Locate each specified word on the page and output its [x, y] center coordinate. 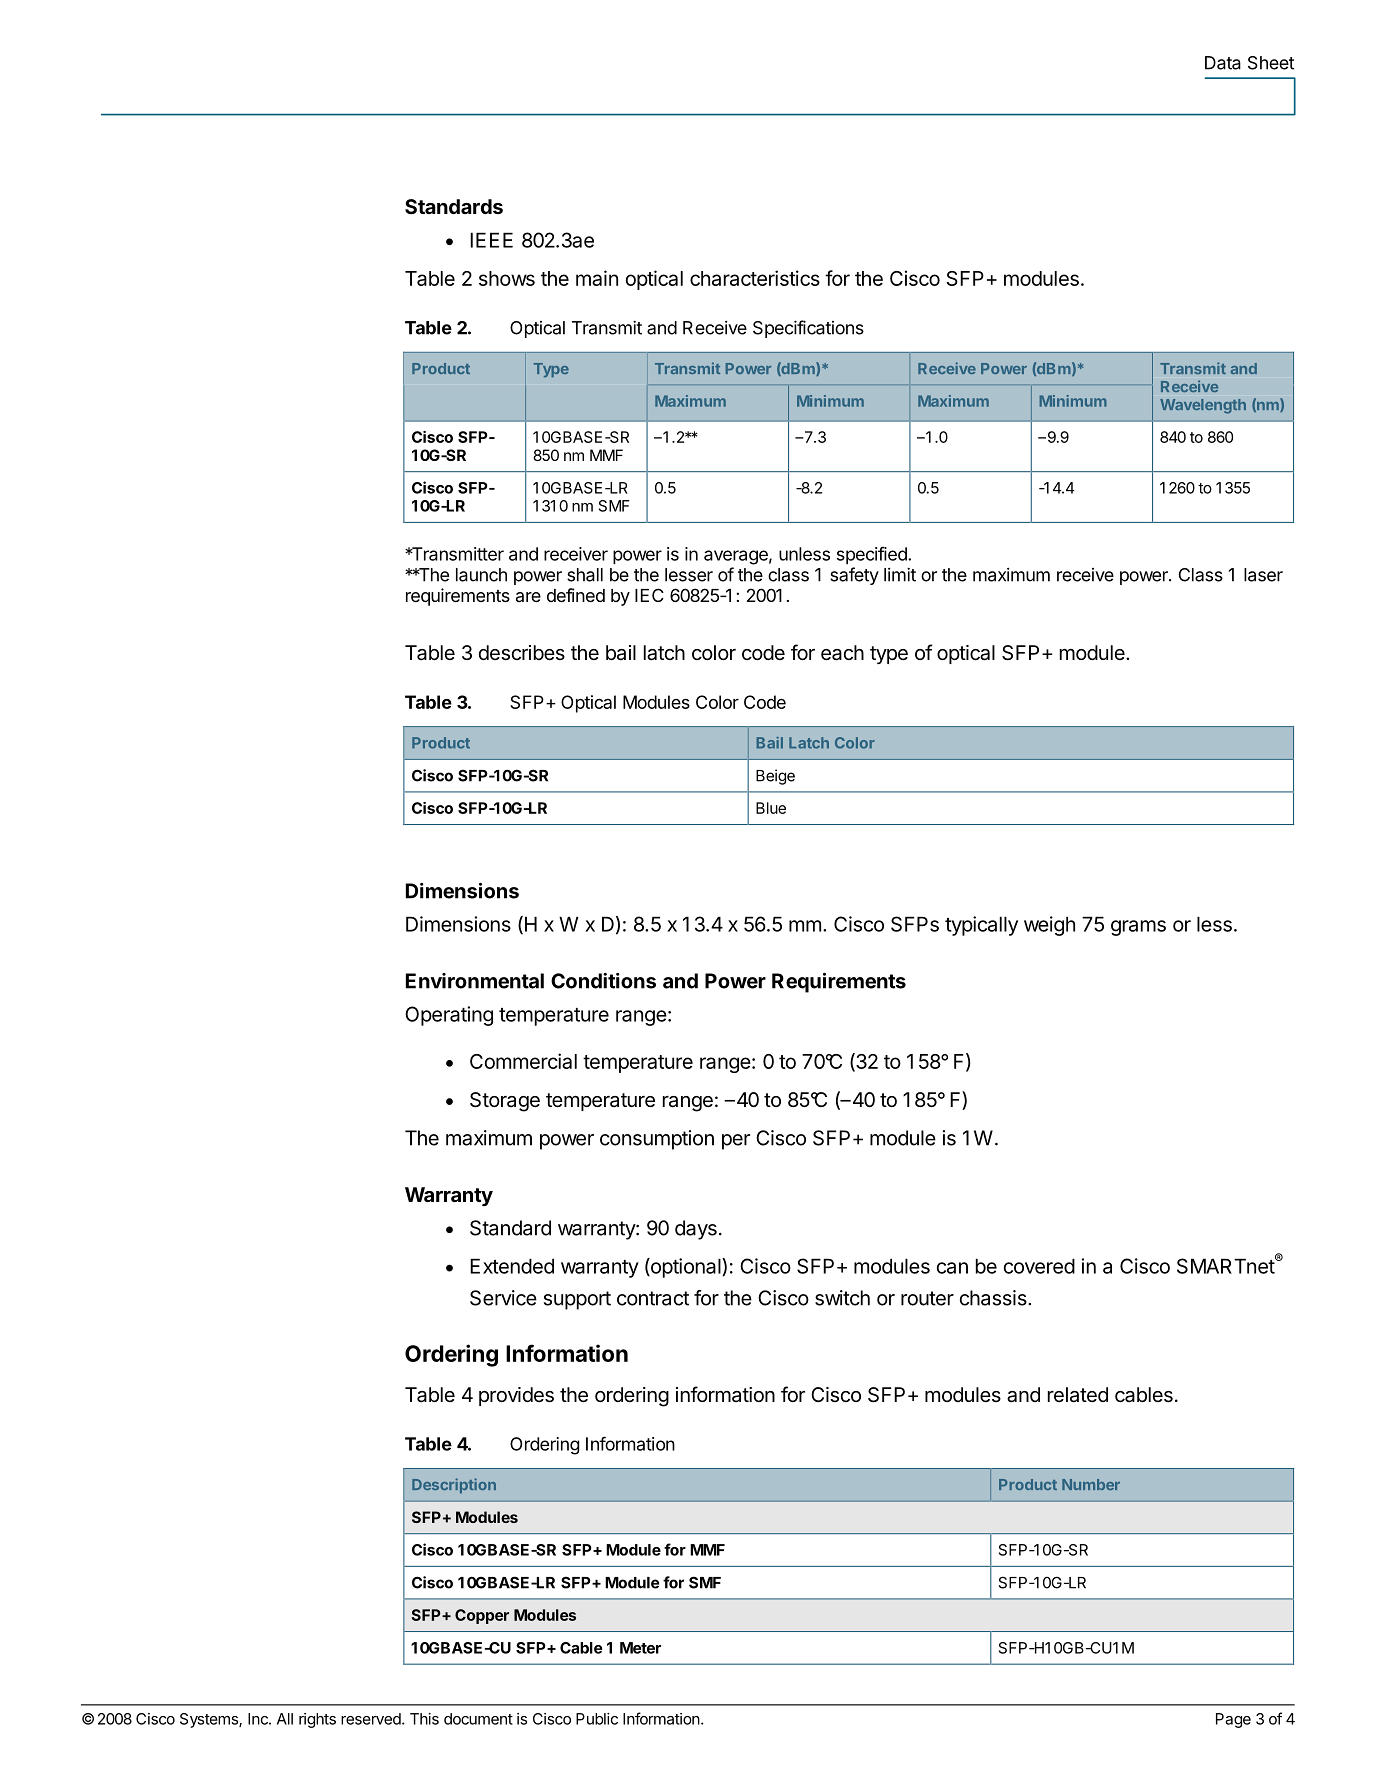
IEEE [491, 240]
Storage [505, 1102]
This [424, 1719]
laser [1263, 575]
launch [481, 575]
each [842, 653]
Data [1223, 63]
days [696, 1230]
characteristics [755, 278]
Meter [640, 1648]
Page [1233, 1720]
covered [1039, 1266]
